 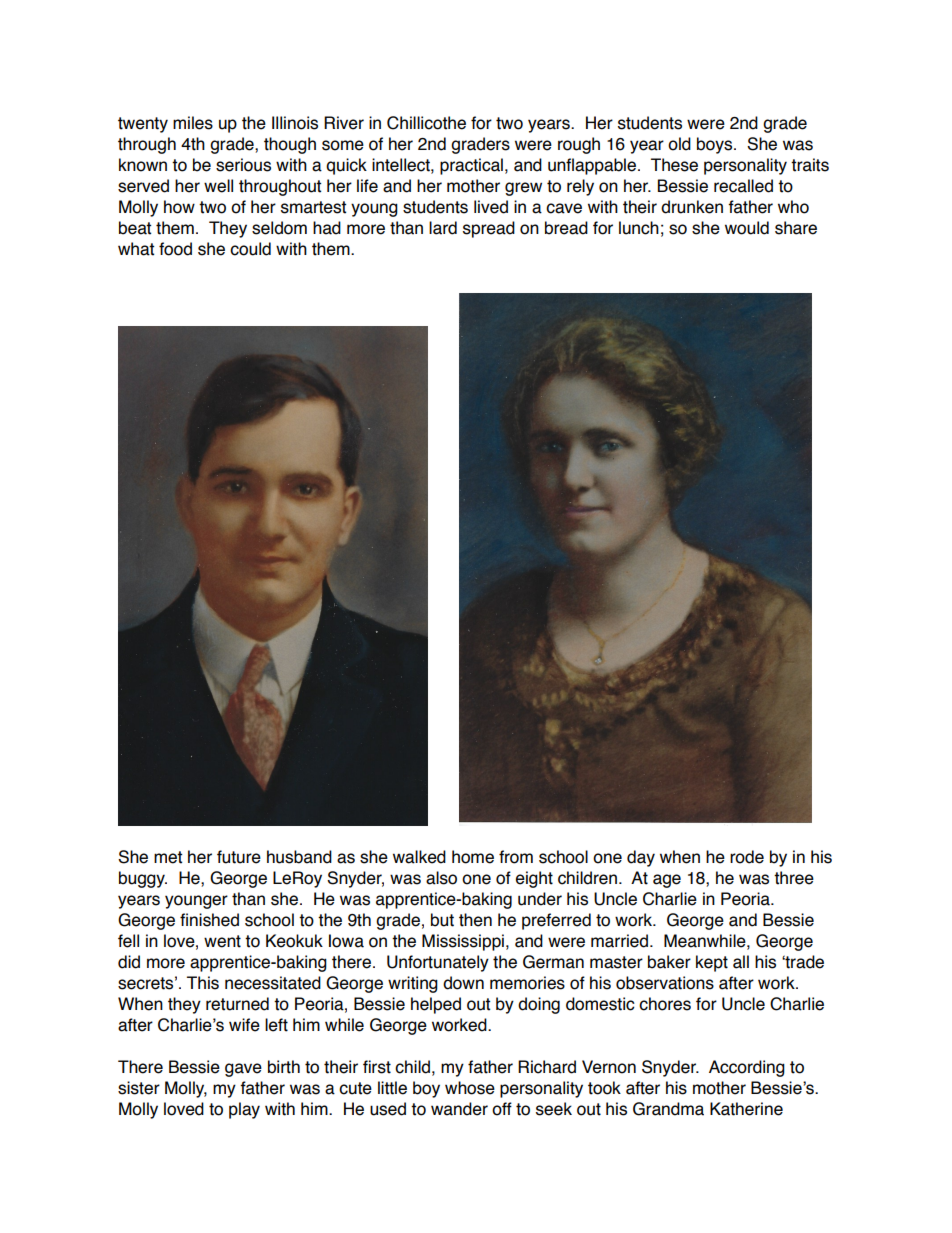 I want to click on food, so click(x=175, y=249).
